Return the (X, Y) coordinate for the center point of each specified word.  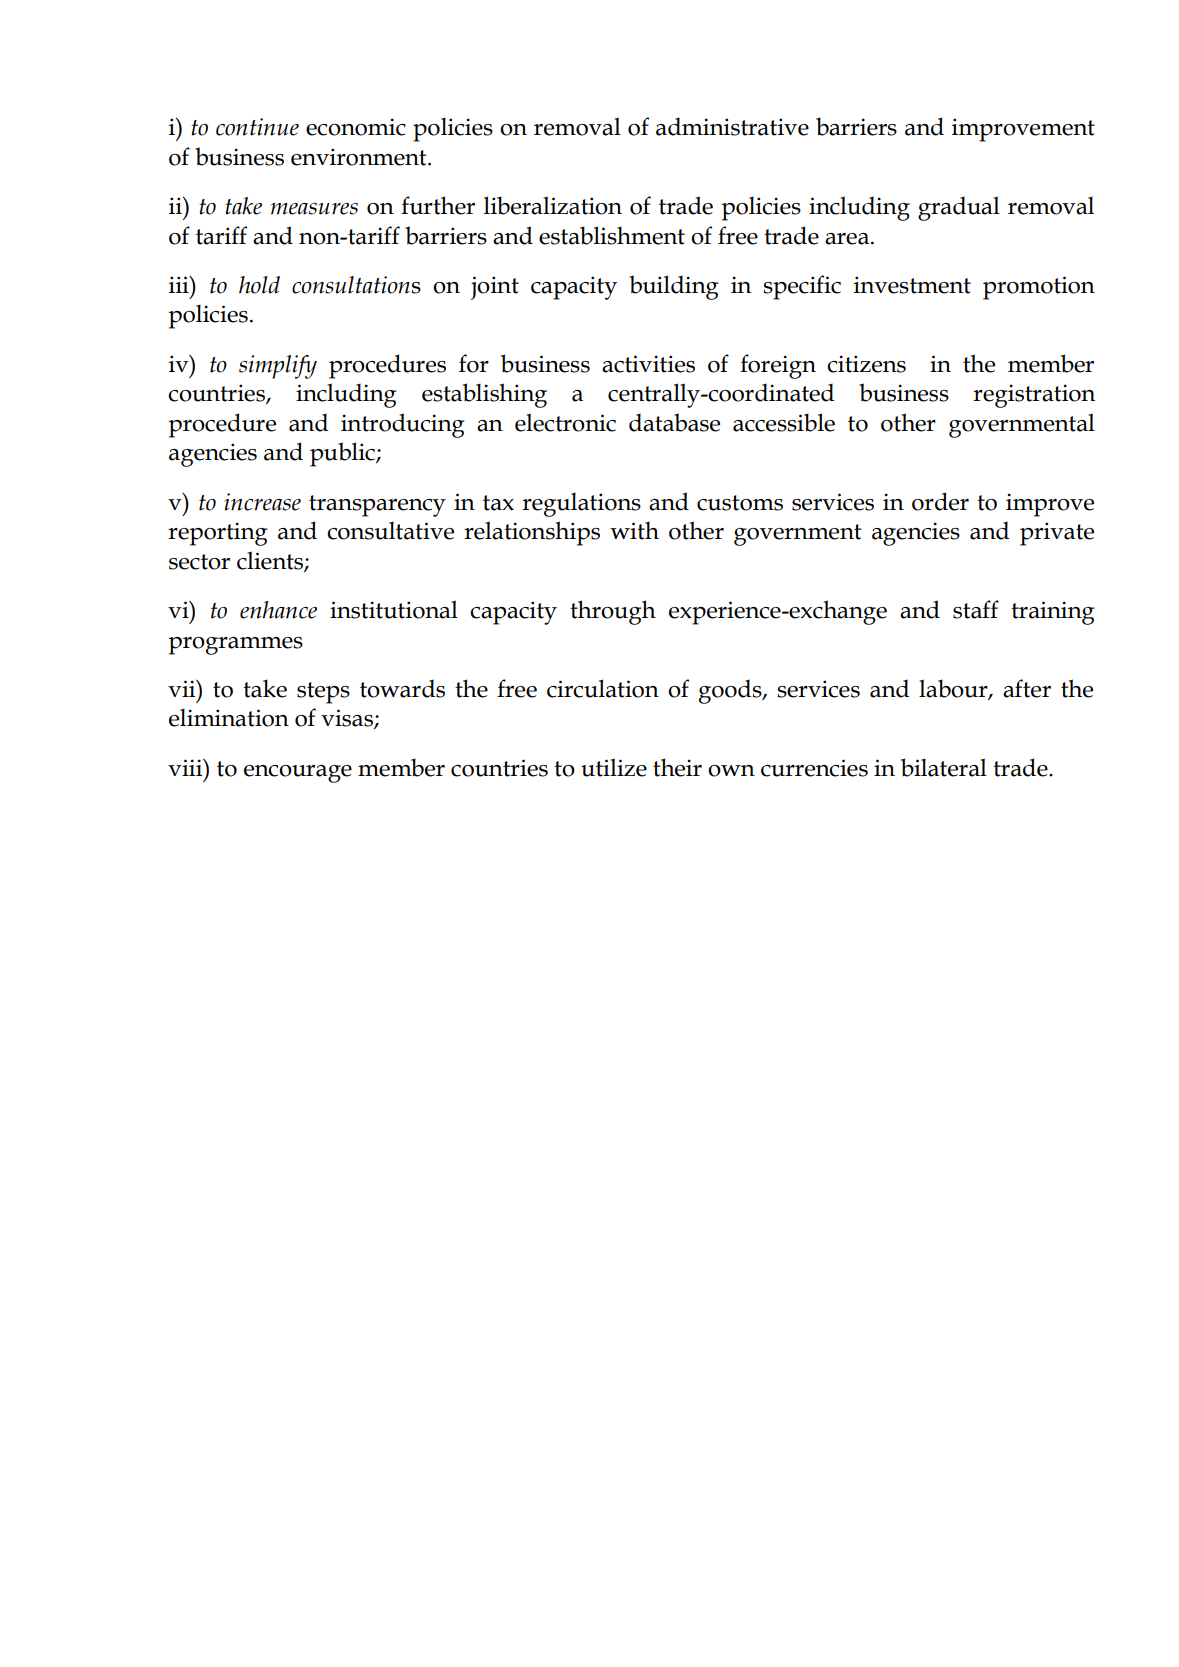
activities (648, 364)
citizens (866, 364)
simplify (278, 367)
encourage (298, 774)
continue (257, 127)
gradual (959, 208)
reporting (217, 534)
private (1057, 534)
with (634, 531)
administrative (732, 126)
